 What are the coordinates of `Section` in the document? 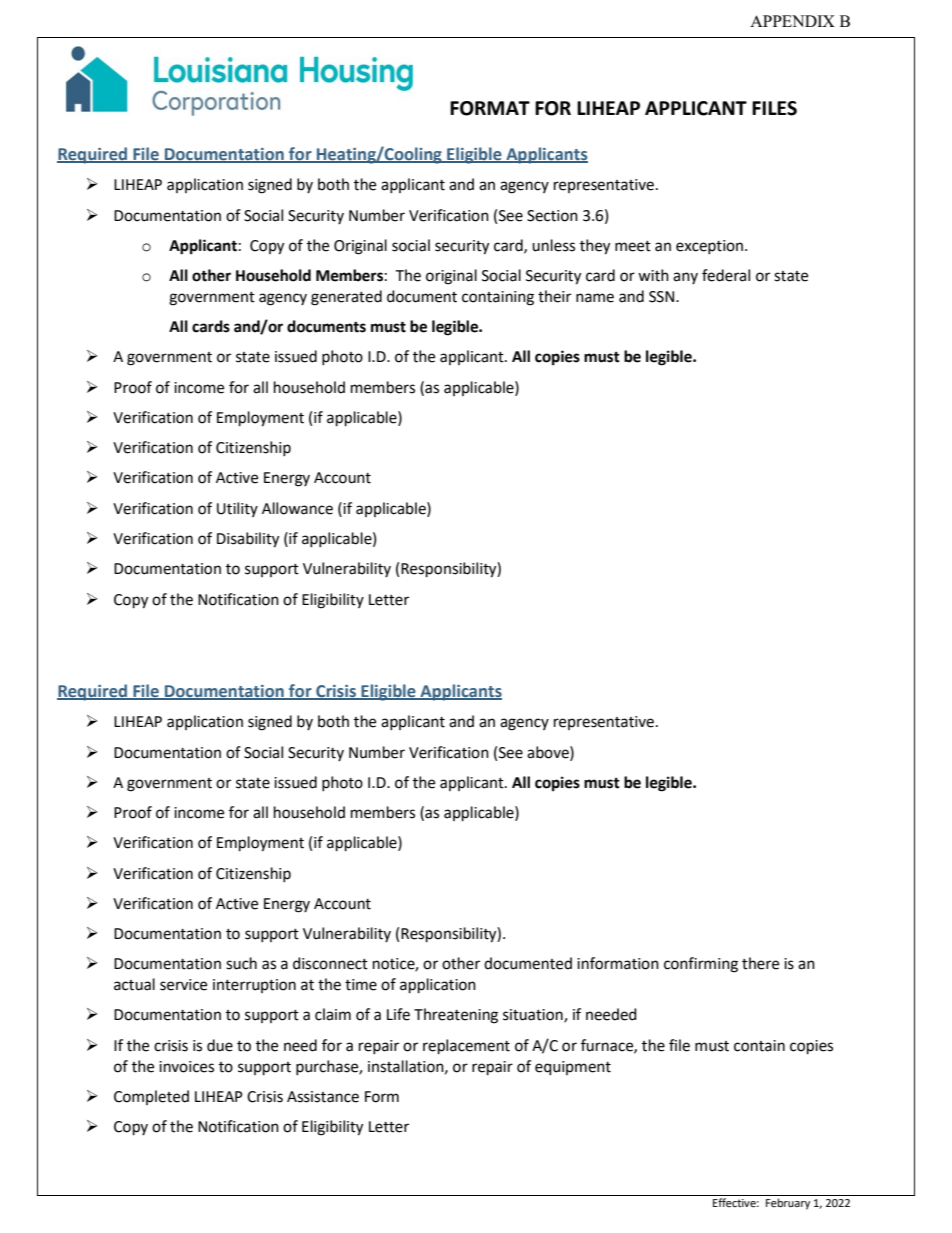 It's located at (552, 216).
